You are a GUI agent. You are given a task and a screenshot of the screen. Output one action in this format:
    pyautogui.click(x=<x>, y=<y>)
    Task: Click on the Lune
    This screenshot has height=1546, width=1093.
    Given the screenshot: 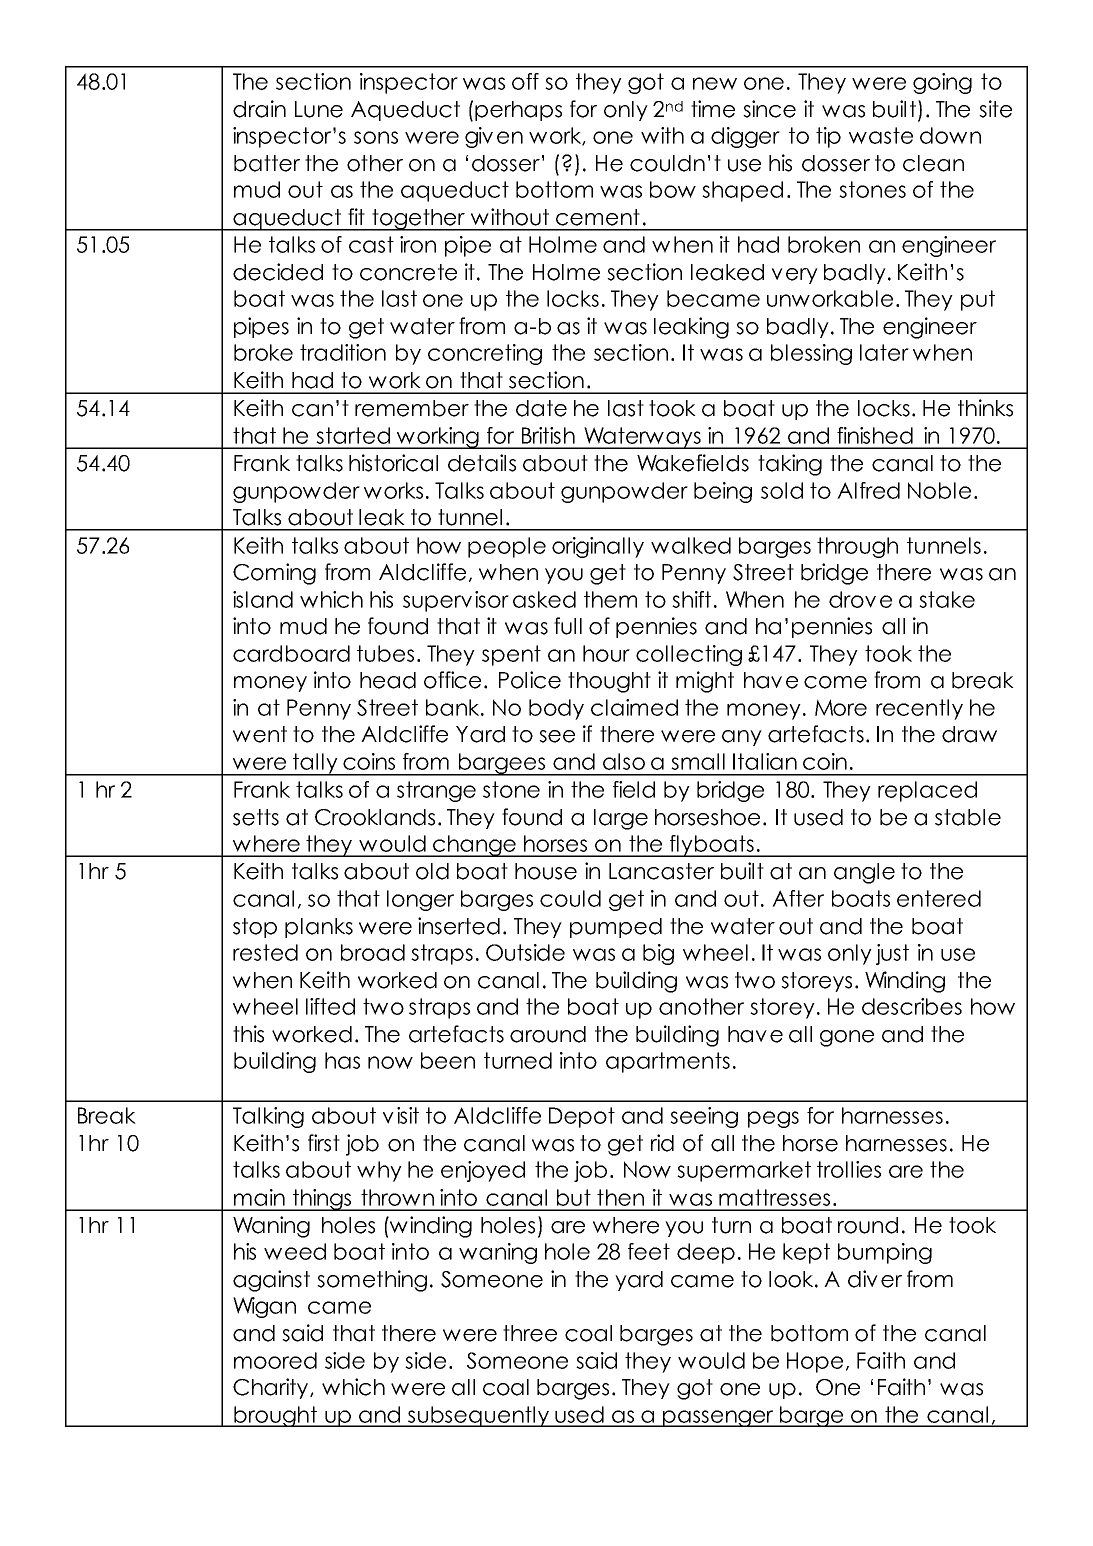 What is the action you would take?
    pyautogui.click(x=319, y=109)
